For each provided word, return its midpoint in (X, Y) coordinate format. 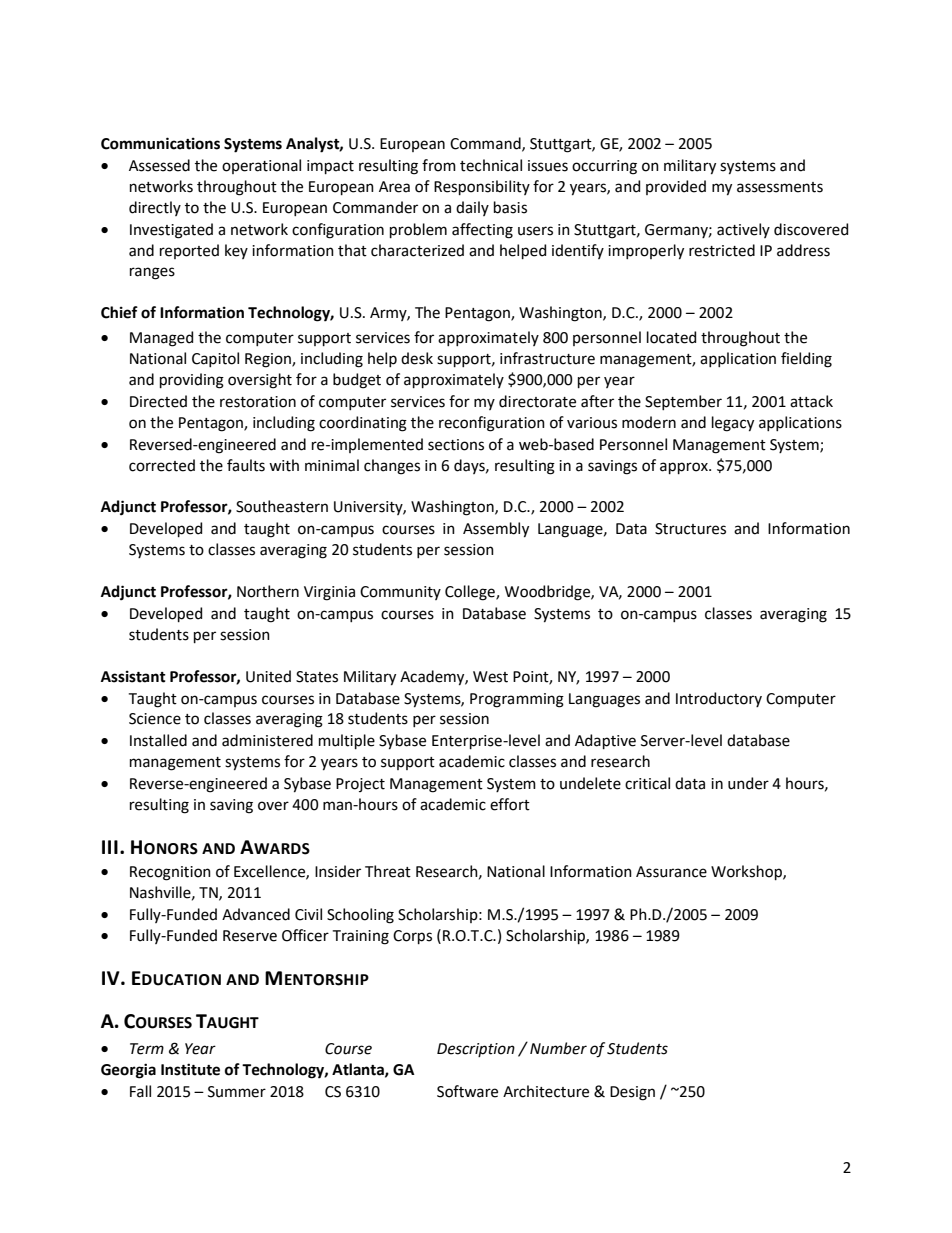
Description (476, 1050)
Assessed (159, 165)
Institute (190, 1069)
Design (632, 1093)
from (439, 165)
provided (676, 187)
